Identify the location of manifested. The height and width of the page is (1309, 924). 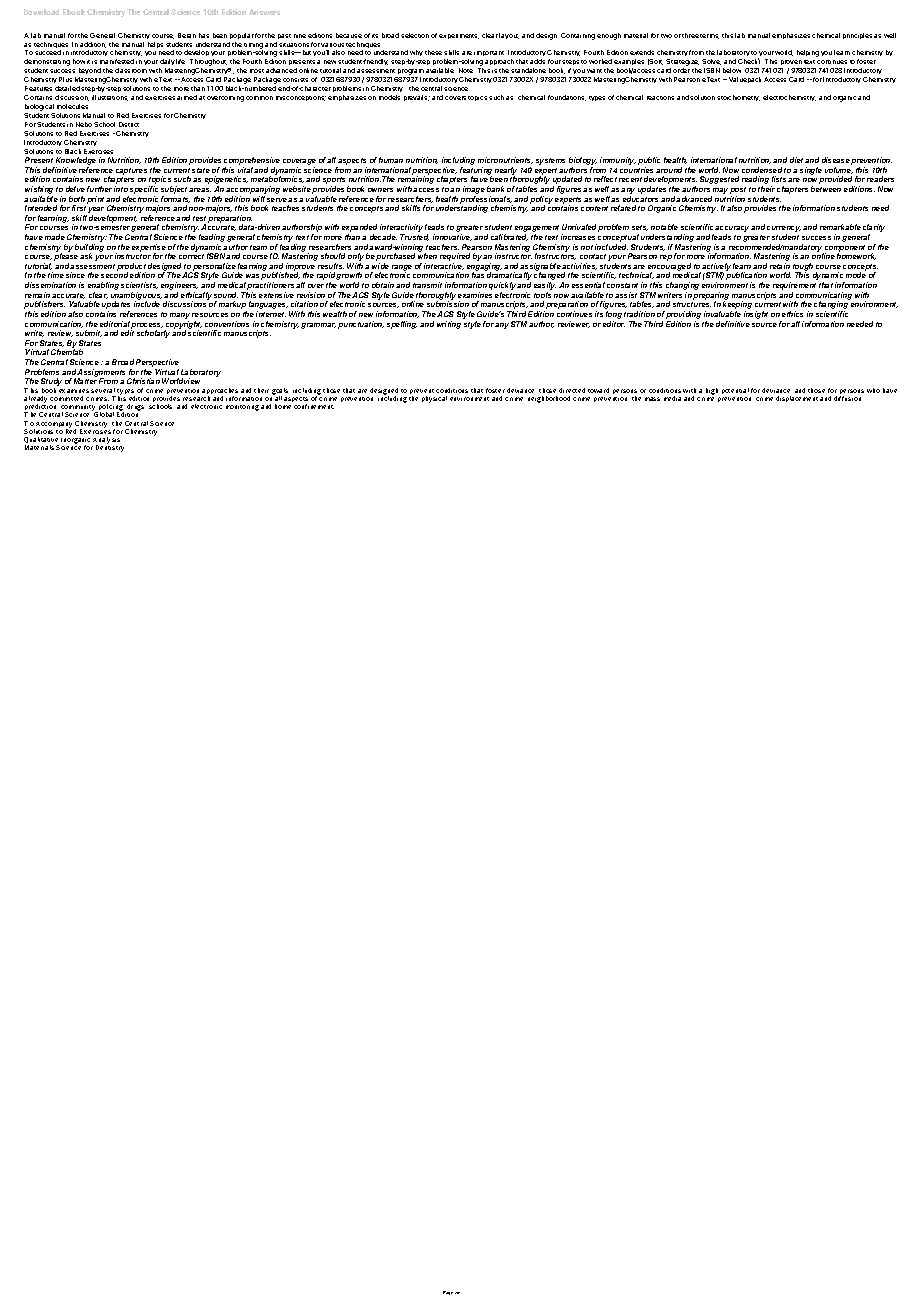
(117, 61).
